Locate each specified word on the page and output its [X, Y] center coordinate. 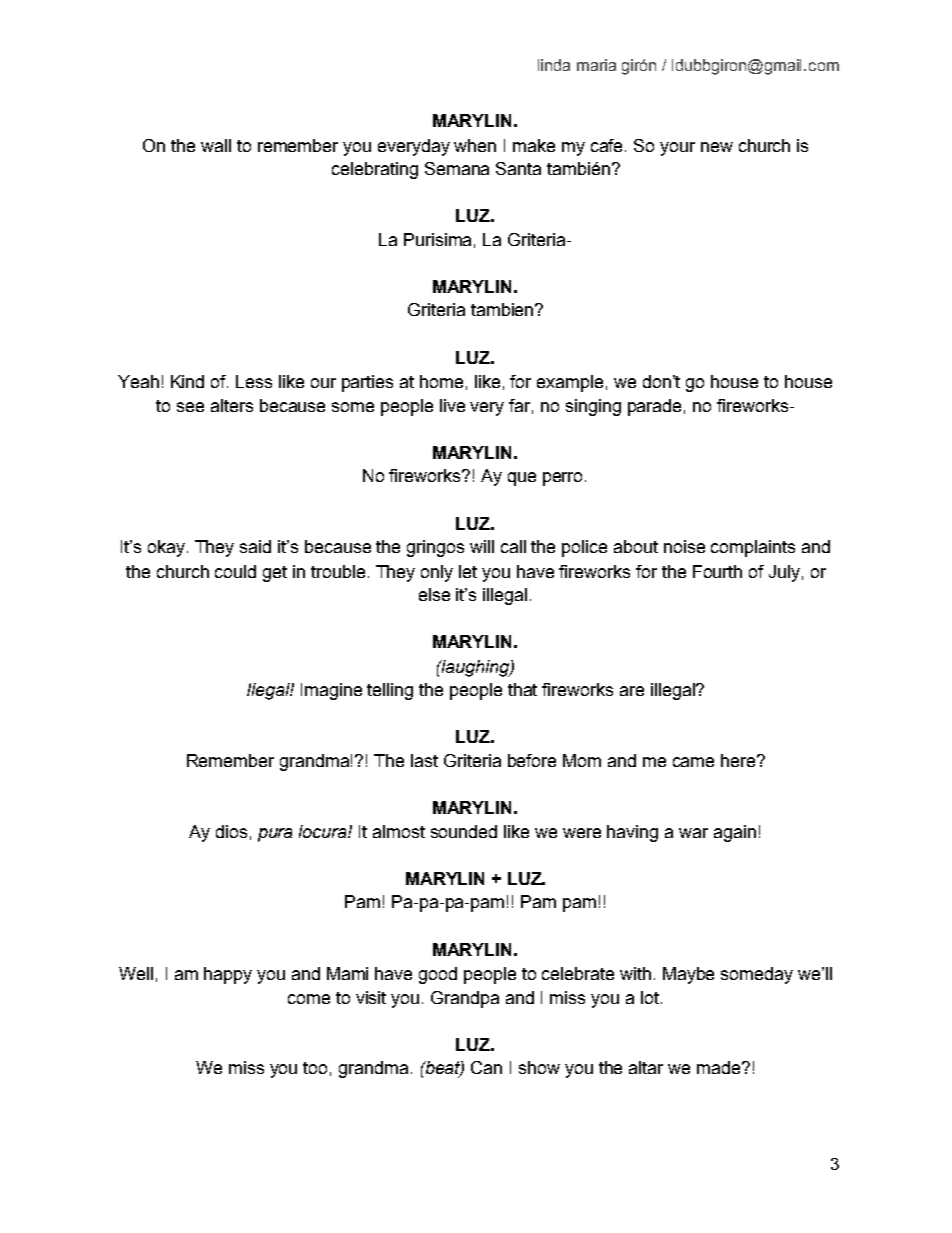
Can [486, 1067]
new [717, 147]
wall [216, 145]
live [452, 405]
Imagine [331, 691]
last [424, 760]
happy [228, 975]
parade [654, 407]
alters [232, 405]
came [693, 762]
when [475, 145]
